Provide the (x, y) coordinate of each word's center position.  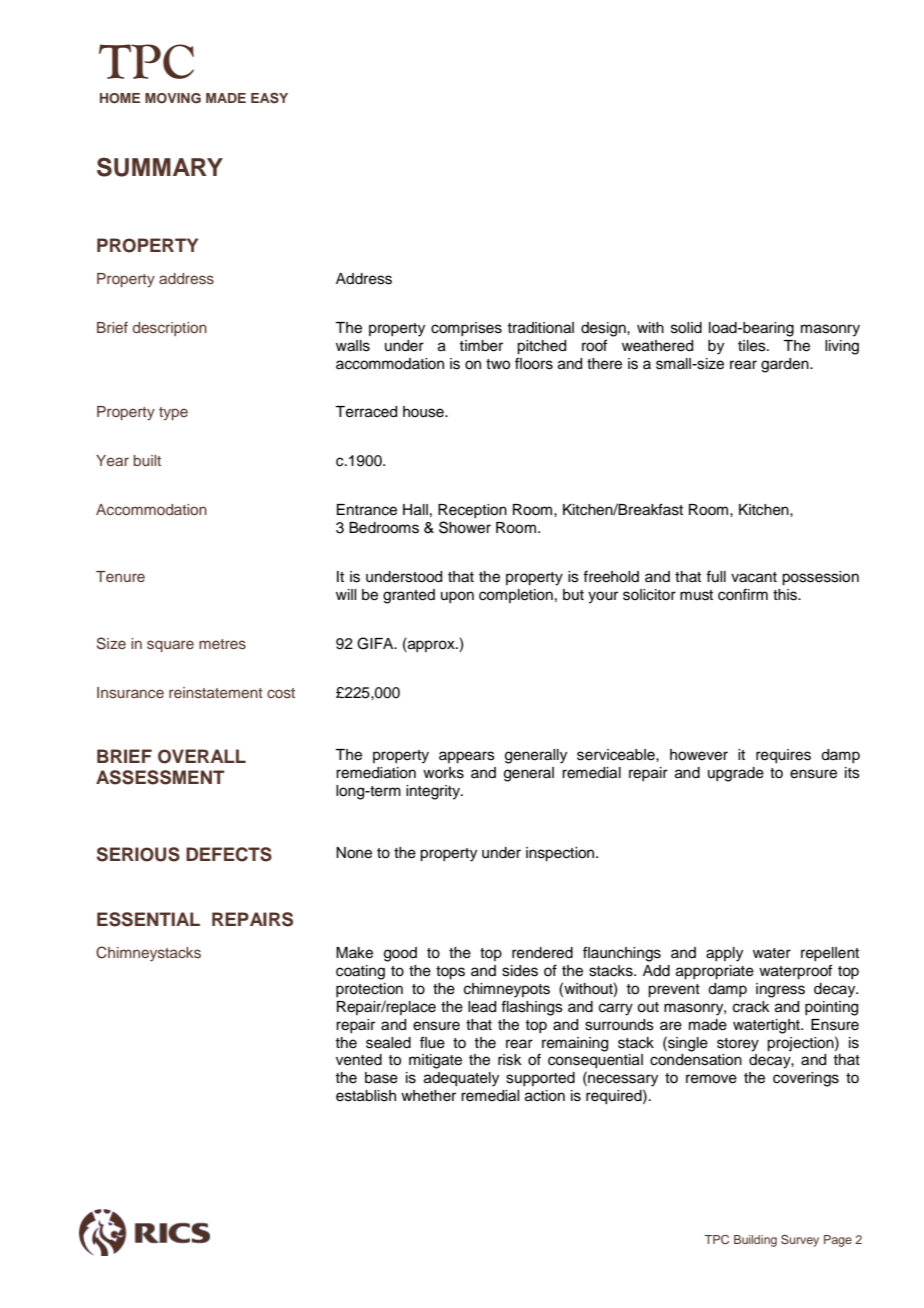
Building (755, 1241)
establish (366, 1096)
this (786, 595)
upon (457, 597)
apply (724, 954)
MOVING (173, 98)
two (498, 364)
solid (686, 328)
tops (450, 973)
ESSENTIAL (148, 919)
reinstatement (216, 692)
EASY (269, 98)
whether (428, 1096)
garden (786, 365)
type (173, 413)
